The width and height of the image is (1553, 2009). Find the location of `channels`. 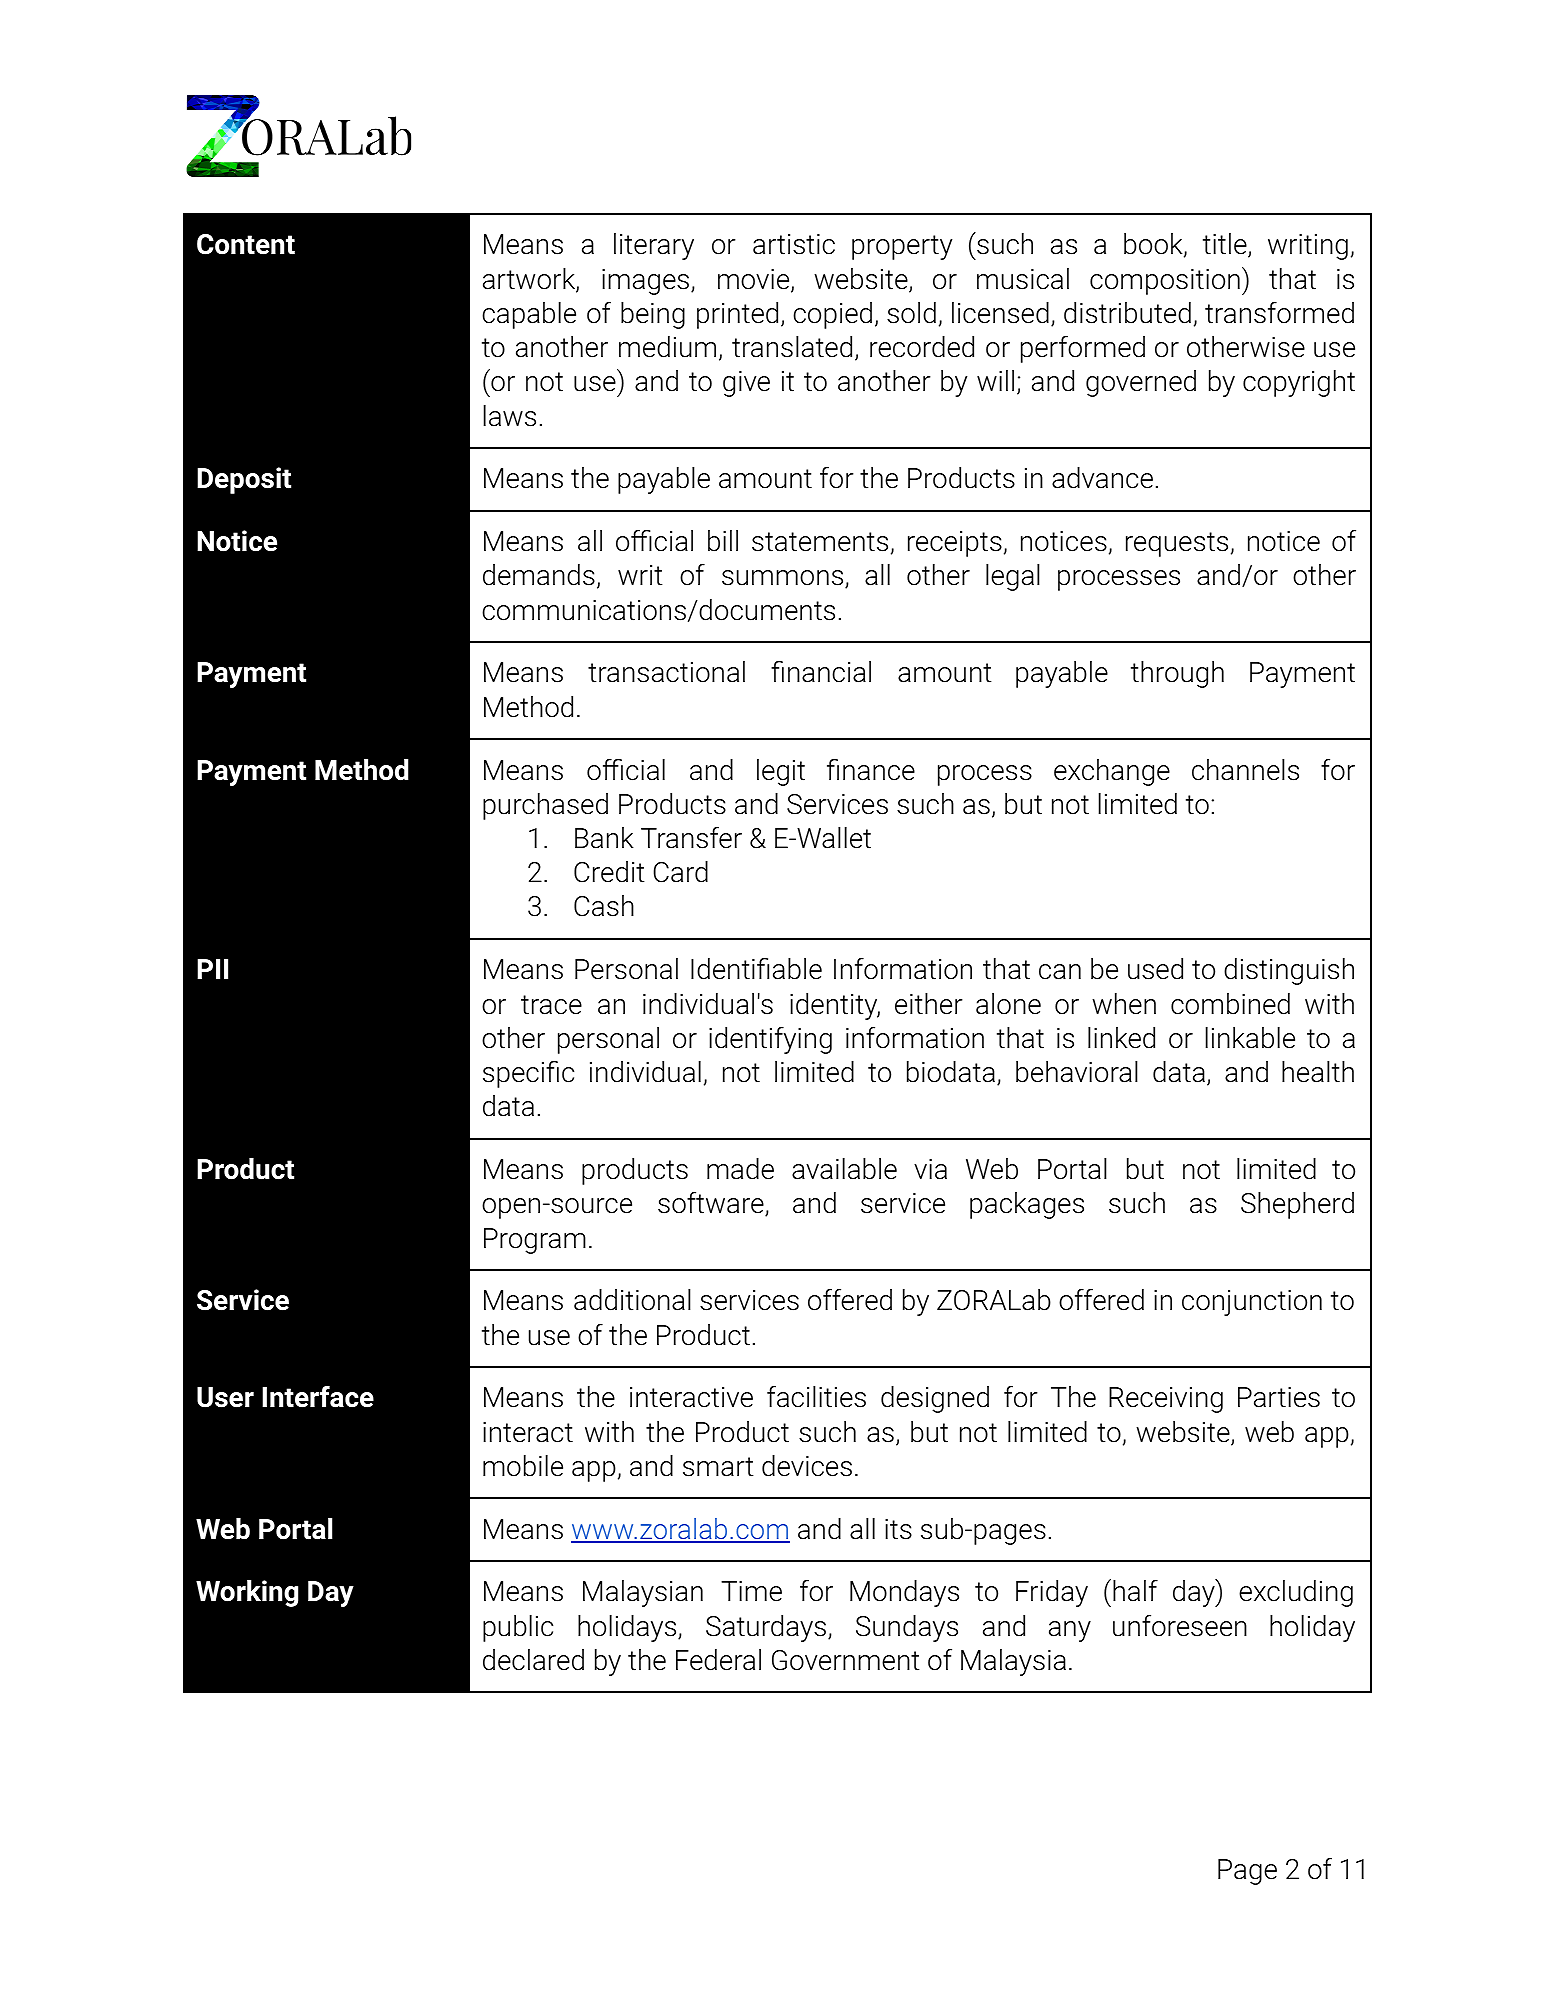

channels is located at coordinates (1245, 770).
